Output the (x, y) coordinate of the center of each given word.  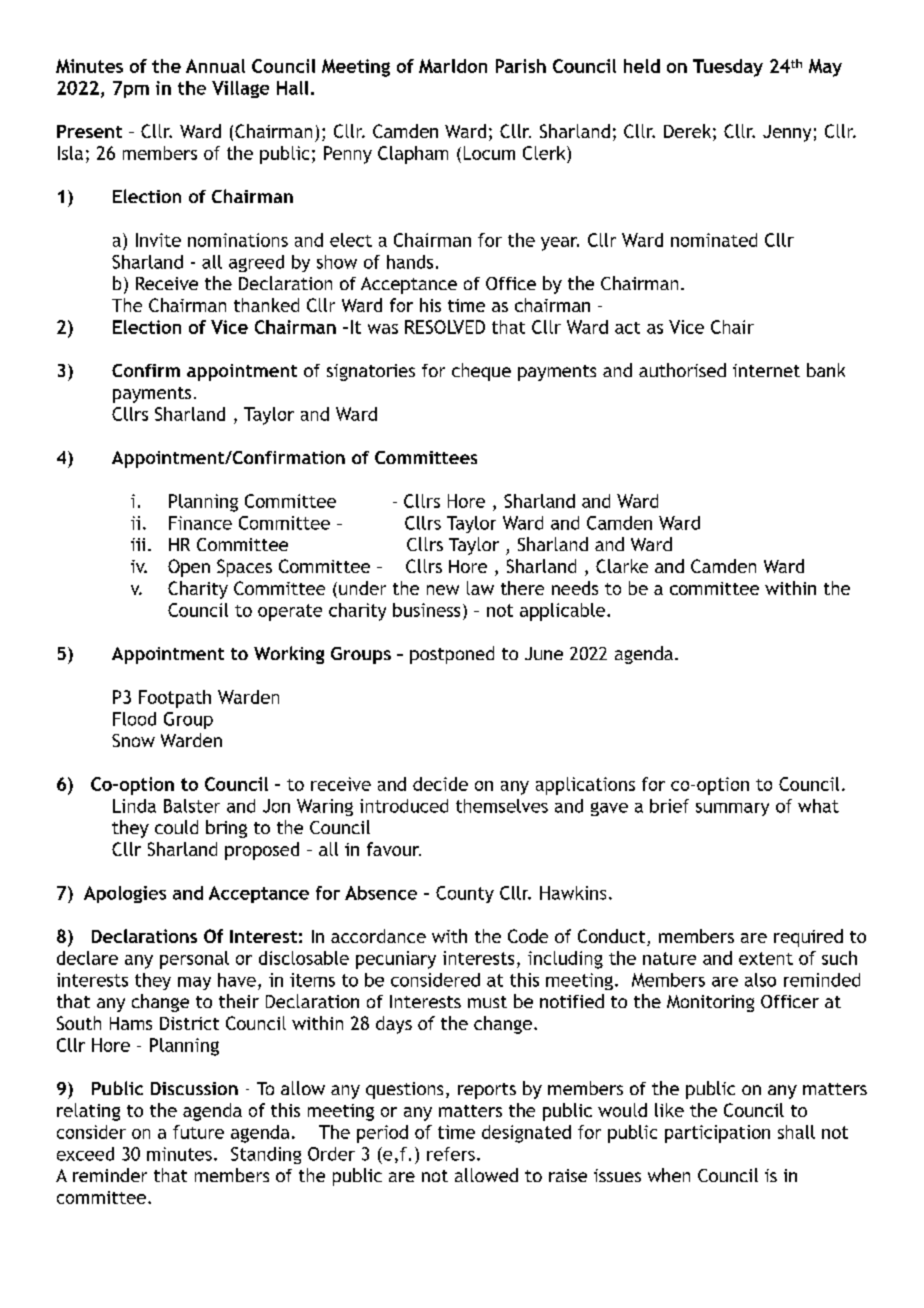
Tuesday (728, 68)
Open (189, 568)
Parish (521, 66)
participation (717, 1134)
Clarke (622, 566)
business (426, 610)
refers (451, 1154)
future (198, 1132)
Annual (215, 66)
